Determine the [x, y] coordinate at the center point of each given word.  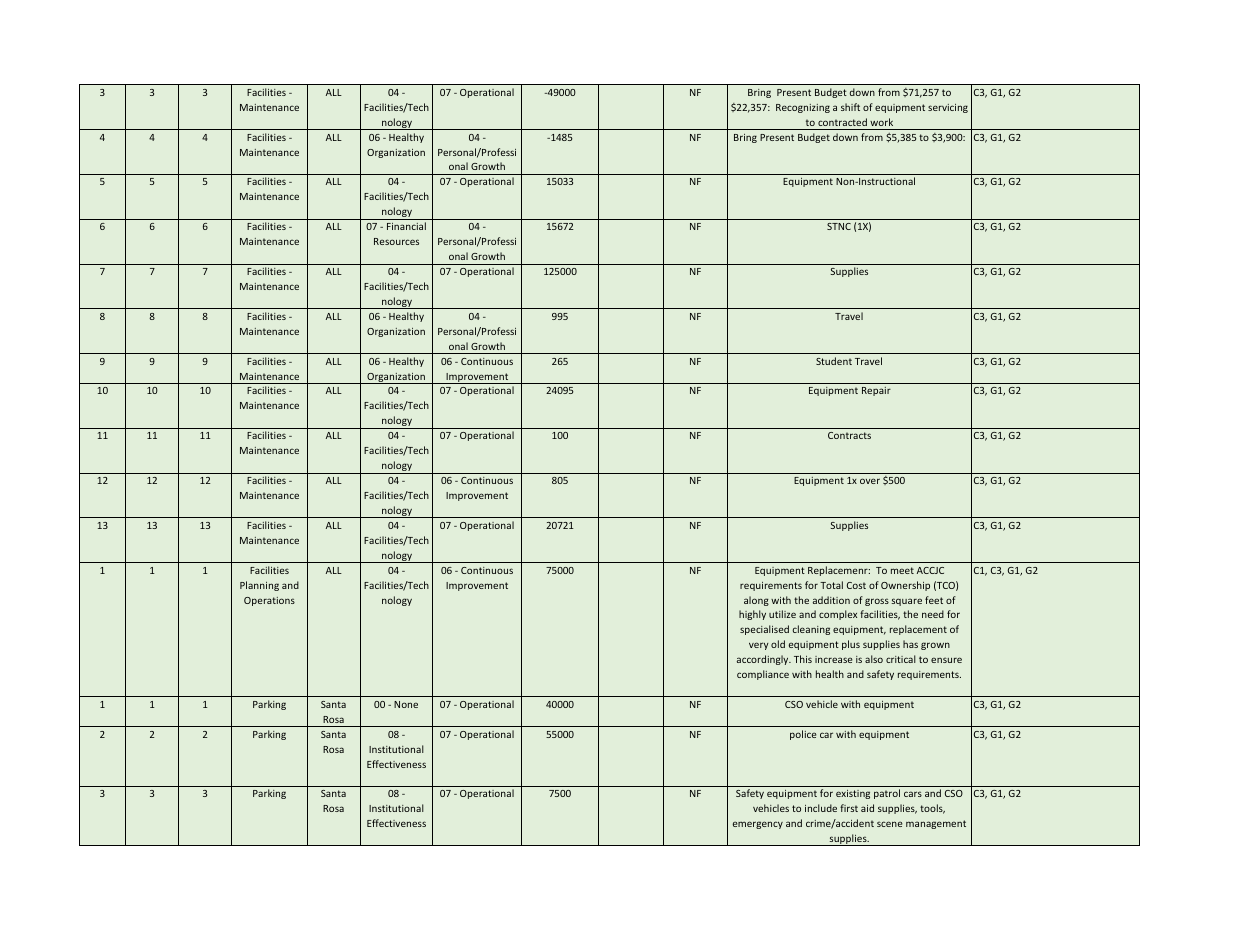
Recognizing [803, 108]
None [406, 704]
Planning [259, 586]
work [881, 122]
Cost [856, 585]
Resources [396, 241]
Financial [406, 226]
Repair [876, 391]
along [756, 601]
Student [834, 361]
